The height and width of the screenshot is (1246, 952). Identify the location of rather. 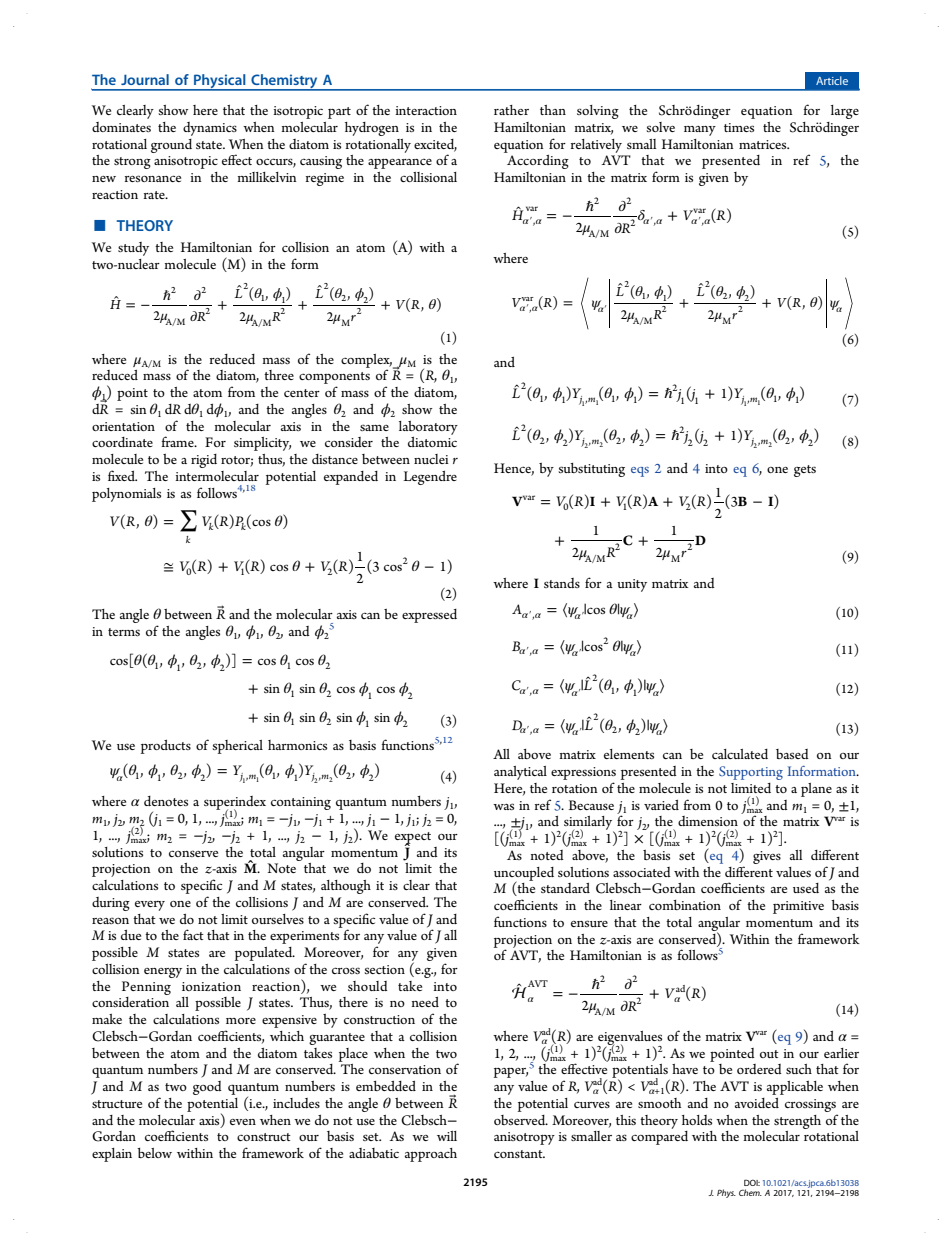
(511, 110).
